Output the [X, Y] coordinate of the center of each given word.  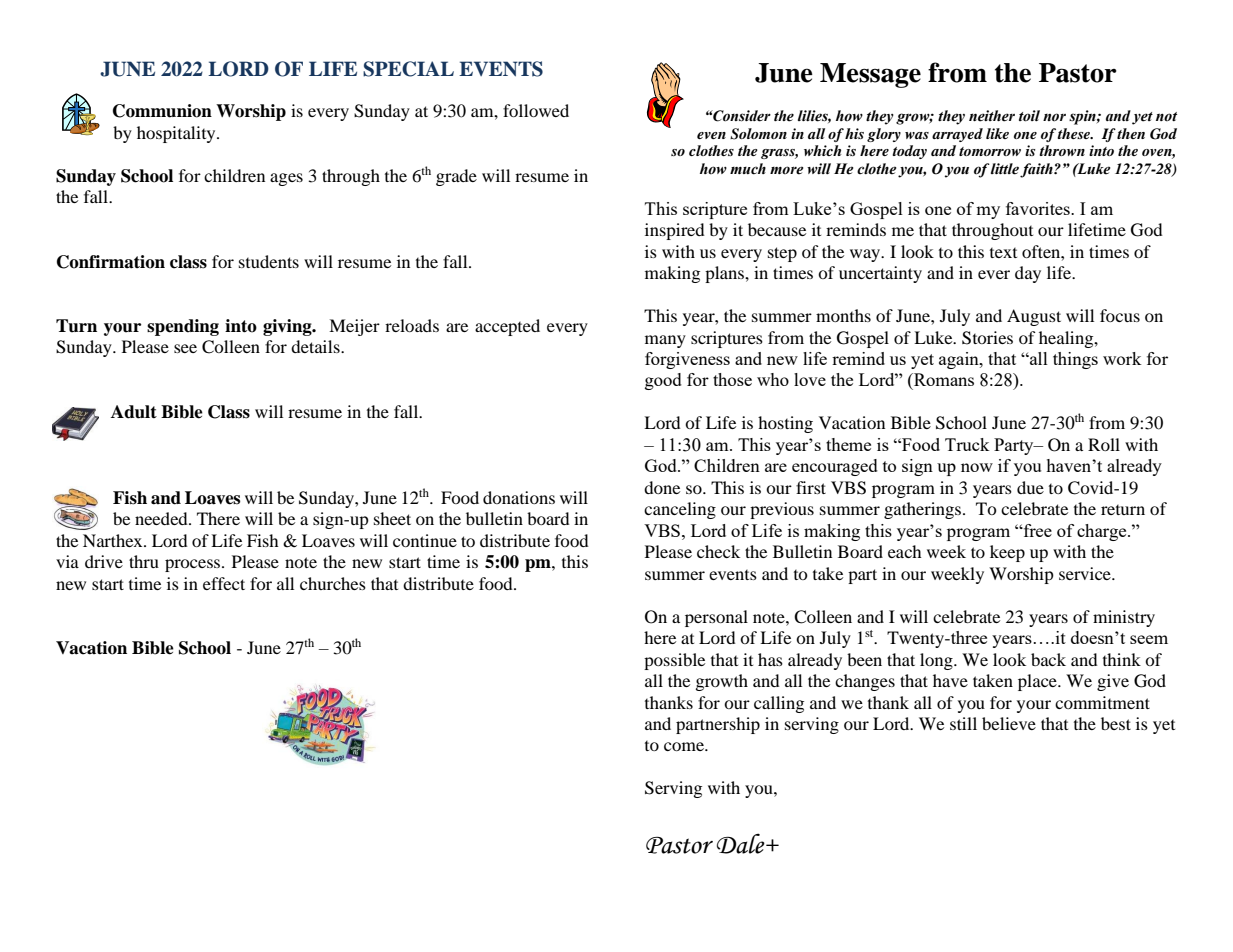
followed [536, 110]
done [662, 487]
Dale [742, 843]
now [977, 467]
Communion [162, 111]
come [685, 746]
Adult [134, 412]
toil [1029, 116]
